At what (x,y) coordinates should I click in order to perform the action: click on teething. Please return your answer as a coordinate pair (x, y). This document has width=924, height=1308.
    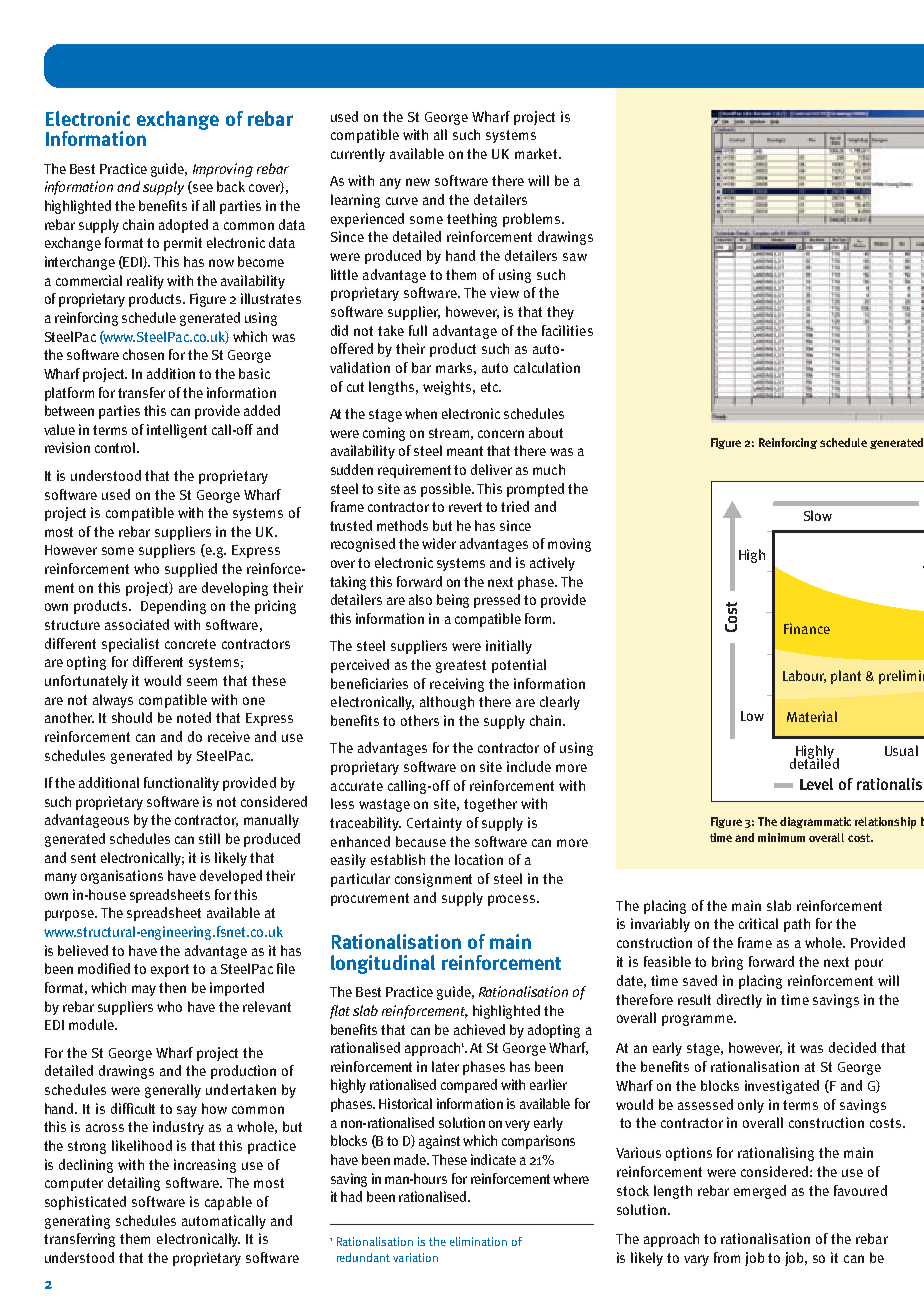
    Looking at the image, I should click on (472, 220).
